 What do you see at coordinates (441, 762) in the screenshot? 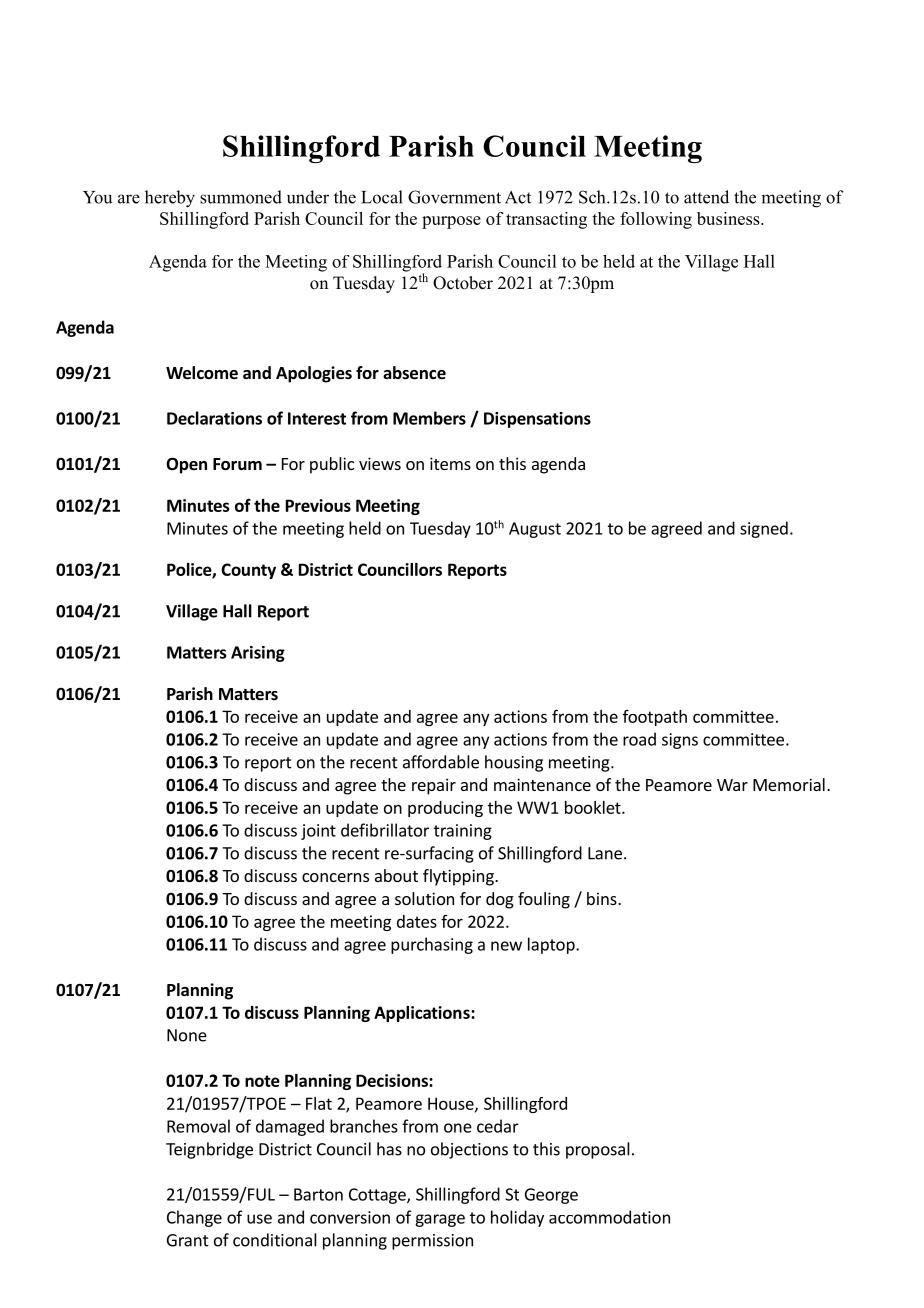
I see `affordable` at bounding box center [441, 762].
